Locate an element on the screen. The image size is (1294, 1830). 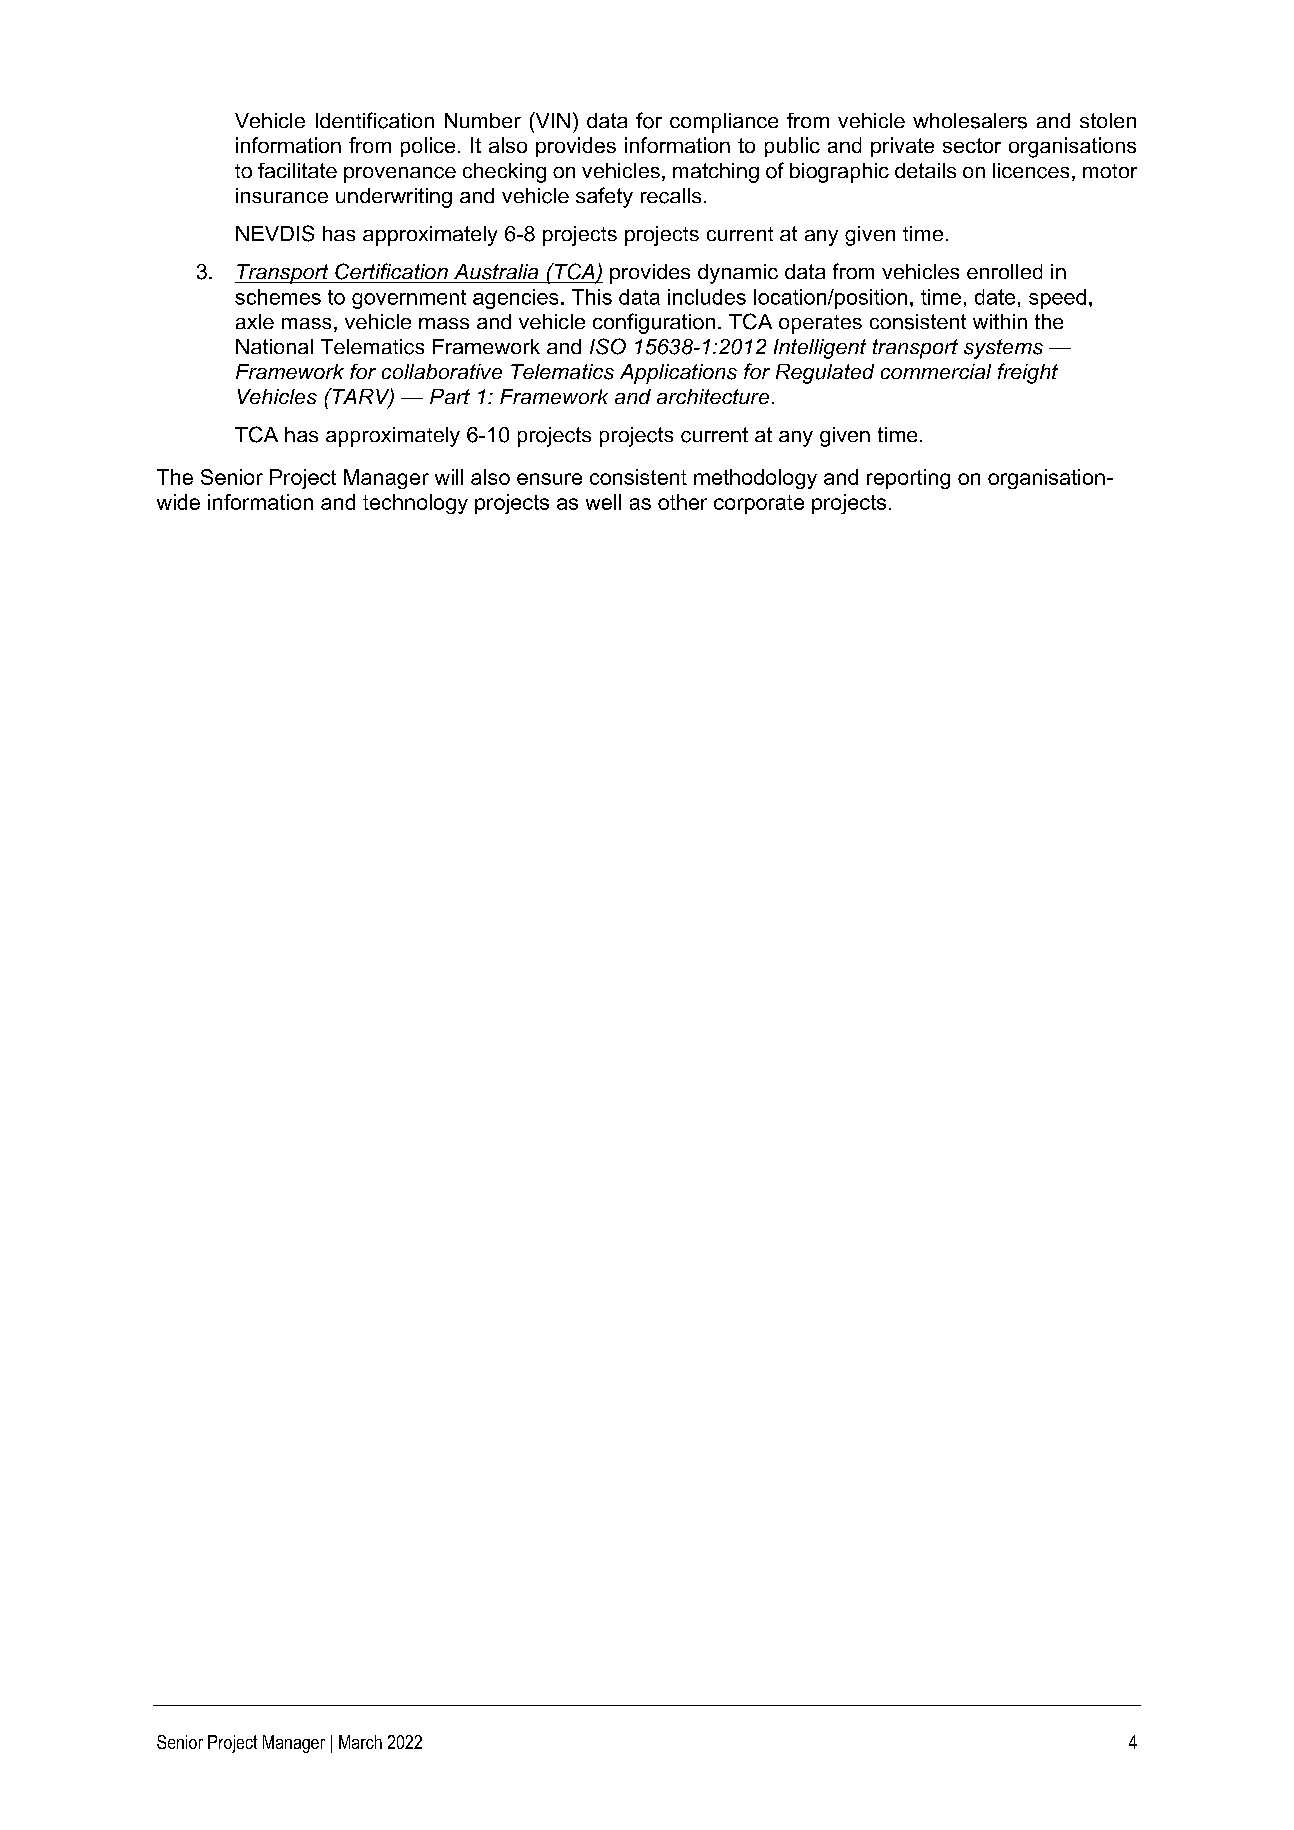
reporting is located at coordinates (908, 479).
